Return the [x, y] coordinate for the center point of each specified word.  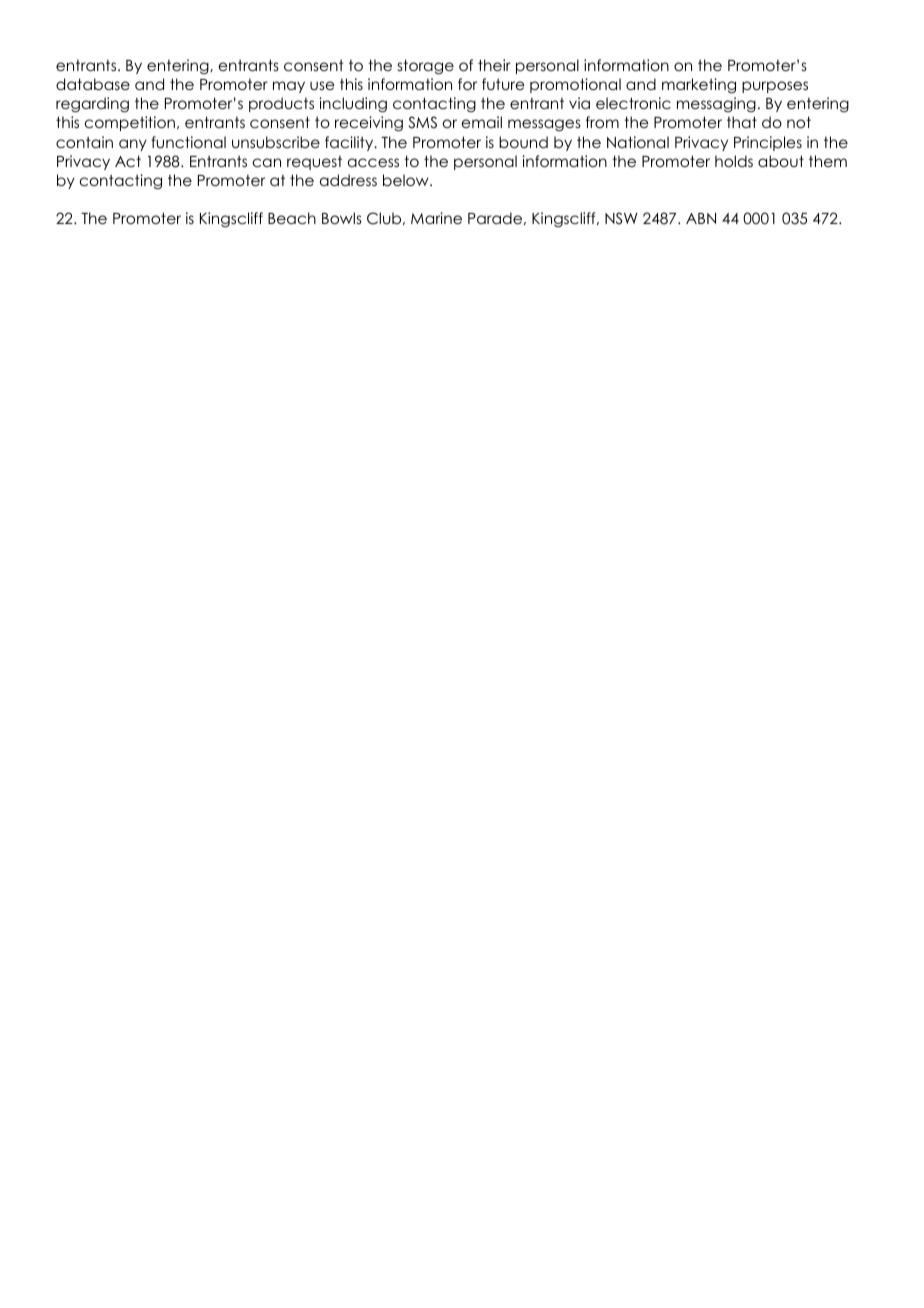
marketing [699, 85]
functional [188, 142]
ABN [701, 218]
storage [426, 66]
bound [523, 142]
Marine [436, 218]
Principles [768, 143]
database [93, 84]
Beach [292, 218]
